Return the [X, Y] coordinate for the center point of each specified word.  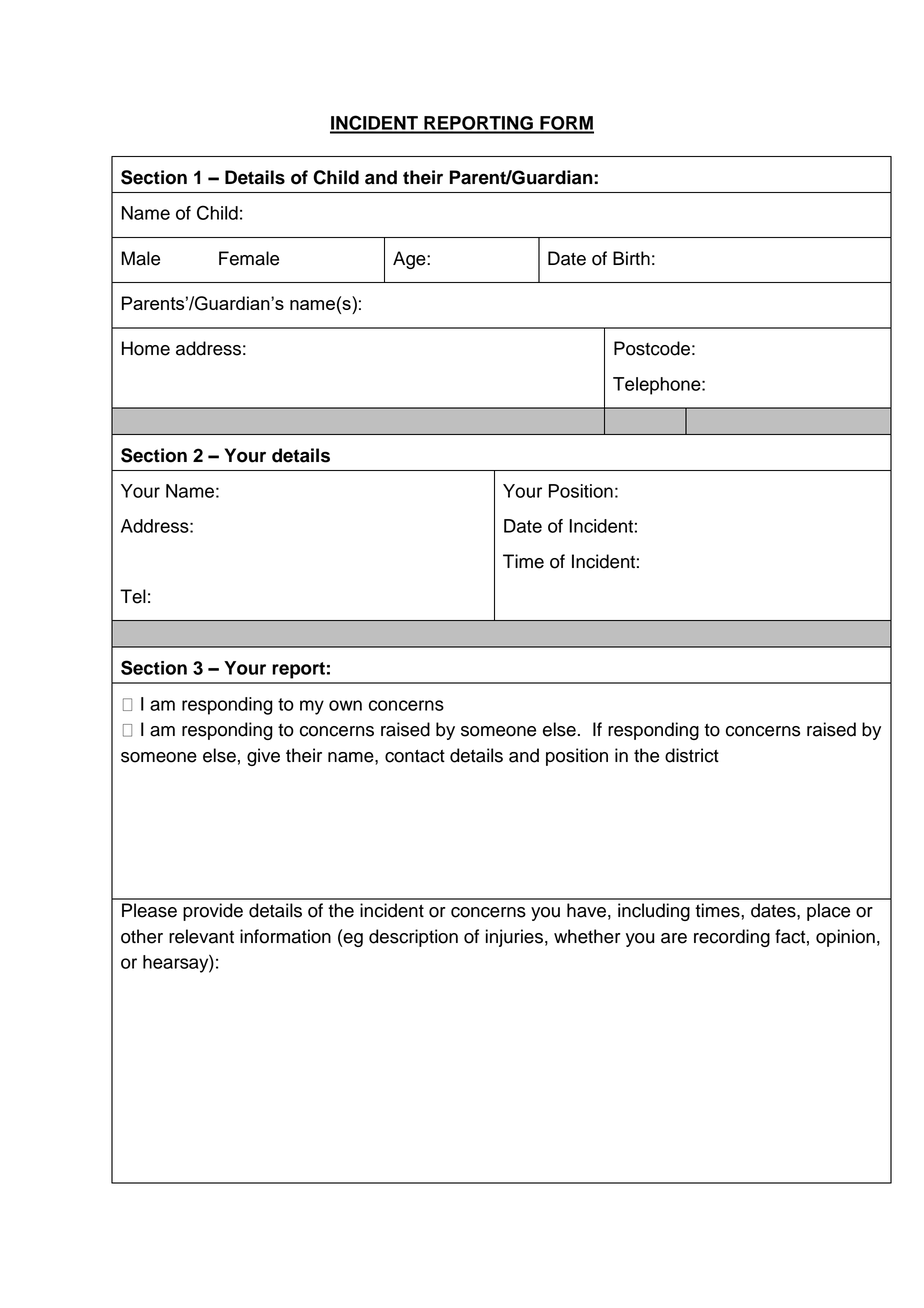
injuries [514, 938]
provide [213, 912]
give [263, 757]
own [345, 705]
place [828, 912]
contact [415, 756]
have [586, 910]
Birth [631, 258]
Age [410, 260]
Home [146, 348]
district [692, 755]
